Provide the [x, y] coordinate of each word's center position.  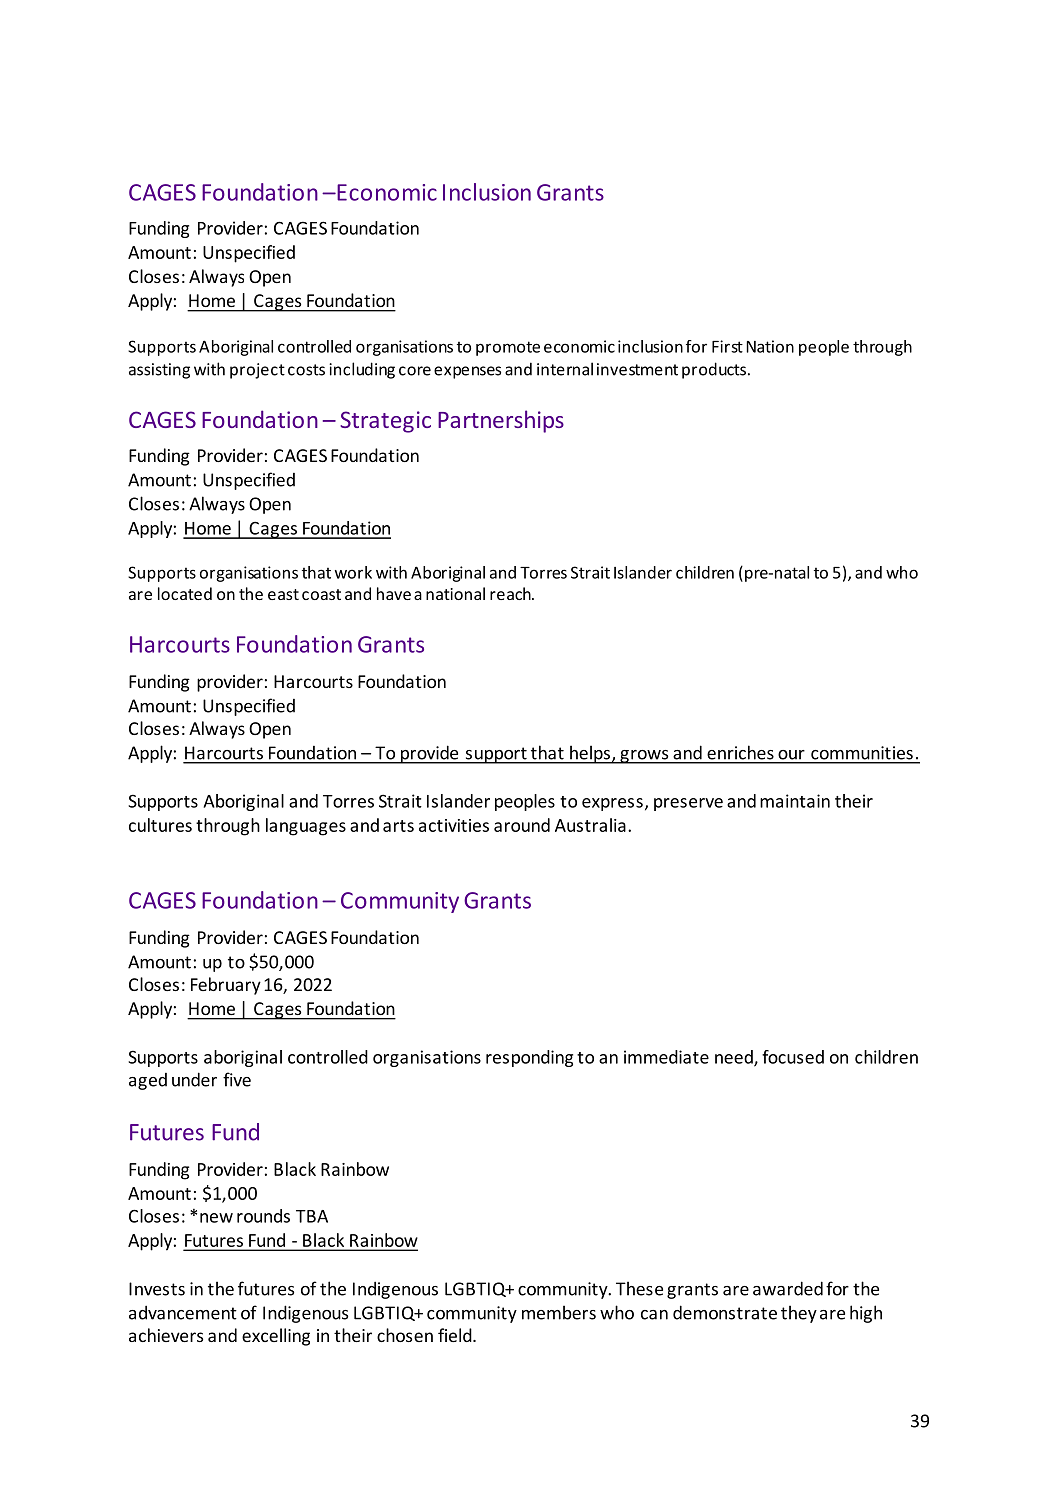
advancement [183, 1312]
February [226, 986]
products [714, 370]
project [257, 371]
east [283, 594]
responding [529, 1058]
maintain [795, 801]
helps [590, 754]
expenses [467, 372]
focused [793, 1057]
